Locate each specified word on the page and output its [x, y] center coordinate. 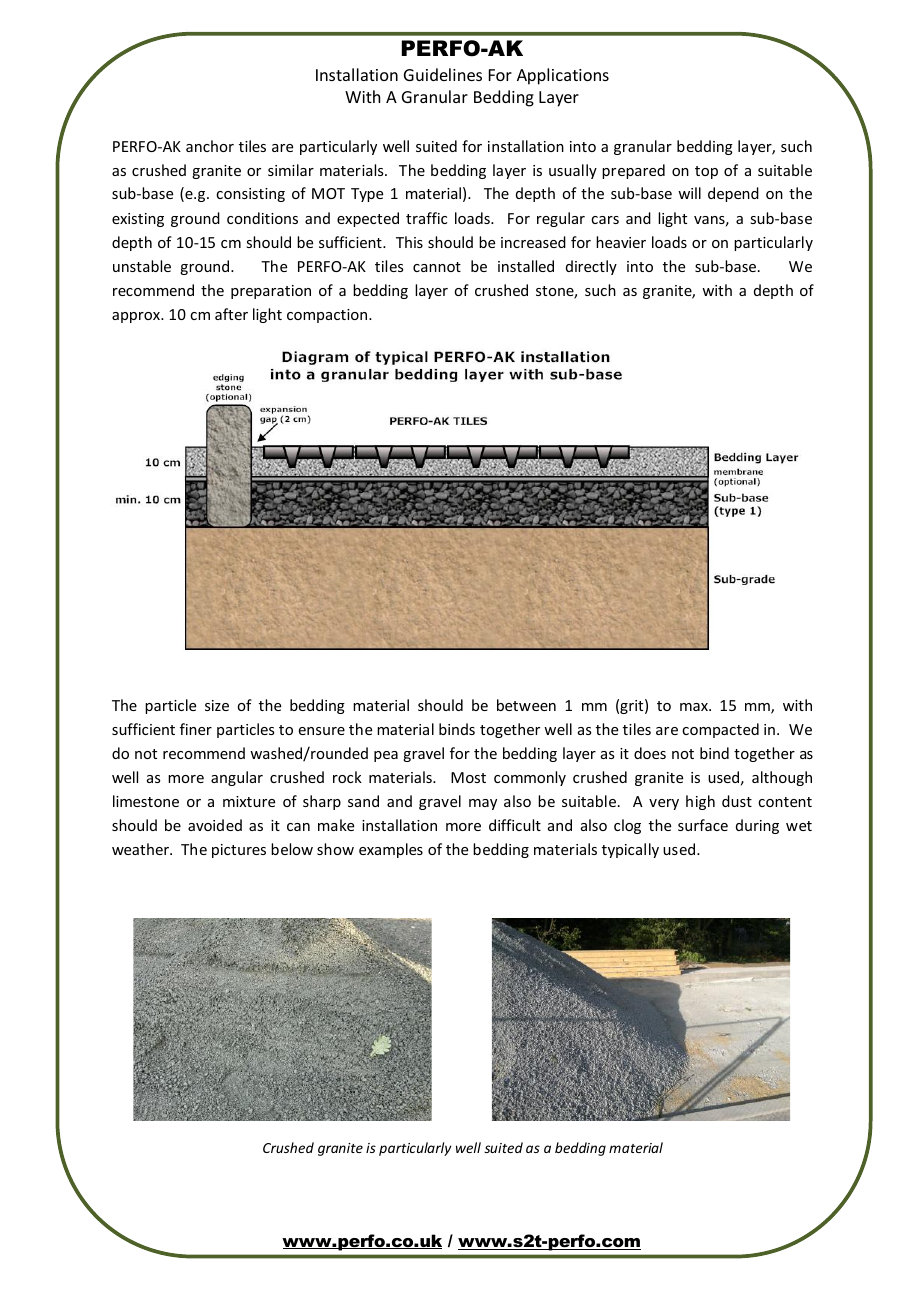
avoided [215, 825]
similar [291, 170]
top [706, 172]
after [231, 314]
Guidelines [443, 74]
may [483, 804]
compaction [328, 316]
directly [591, 267]
